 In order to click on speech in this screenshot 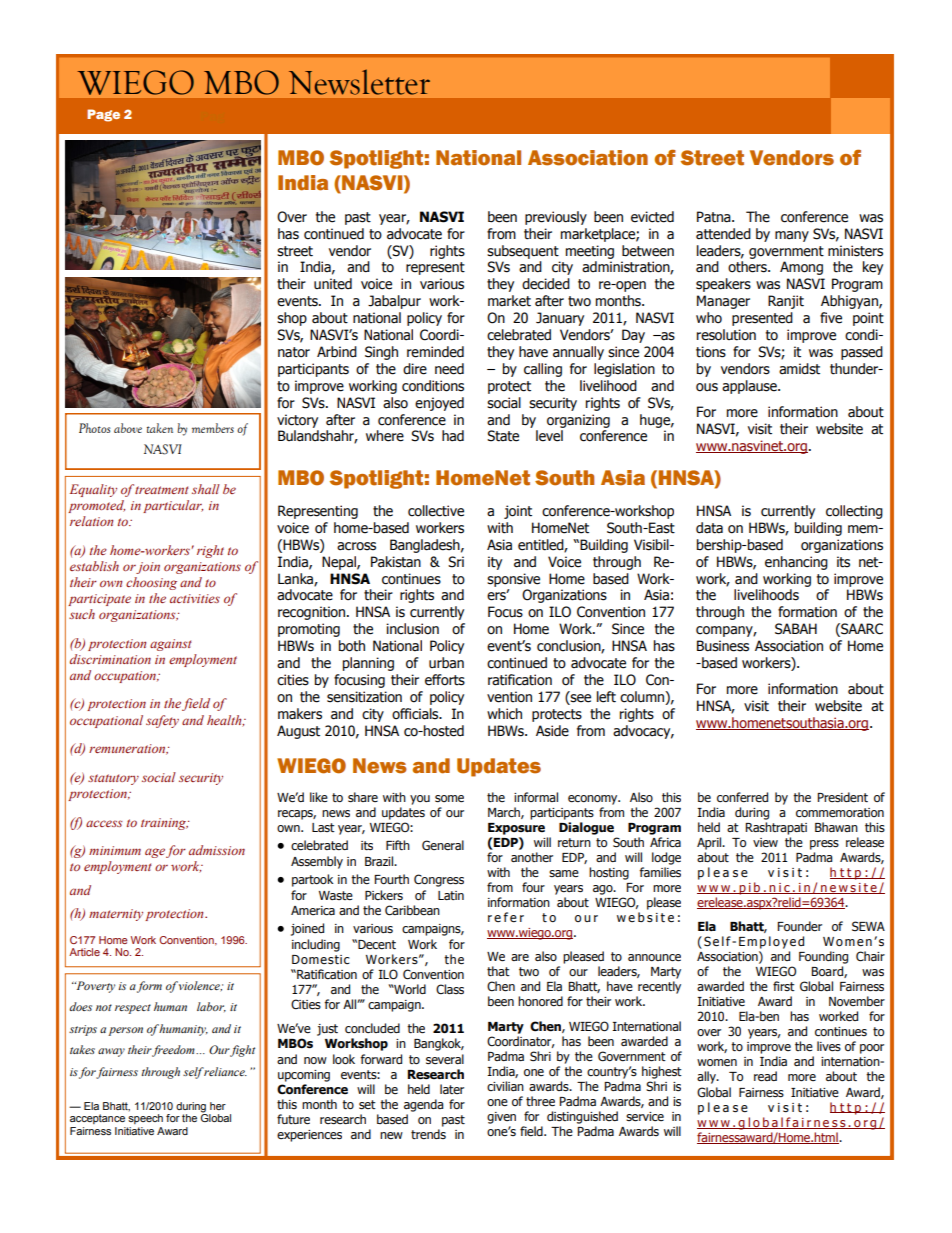, I will do `click(145, 1119)`.
